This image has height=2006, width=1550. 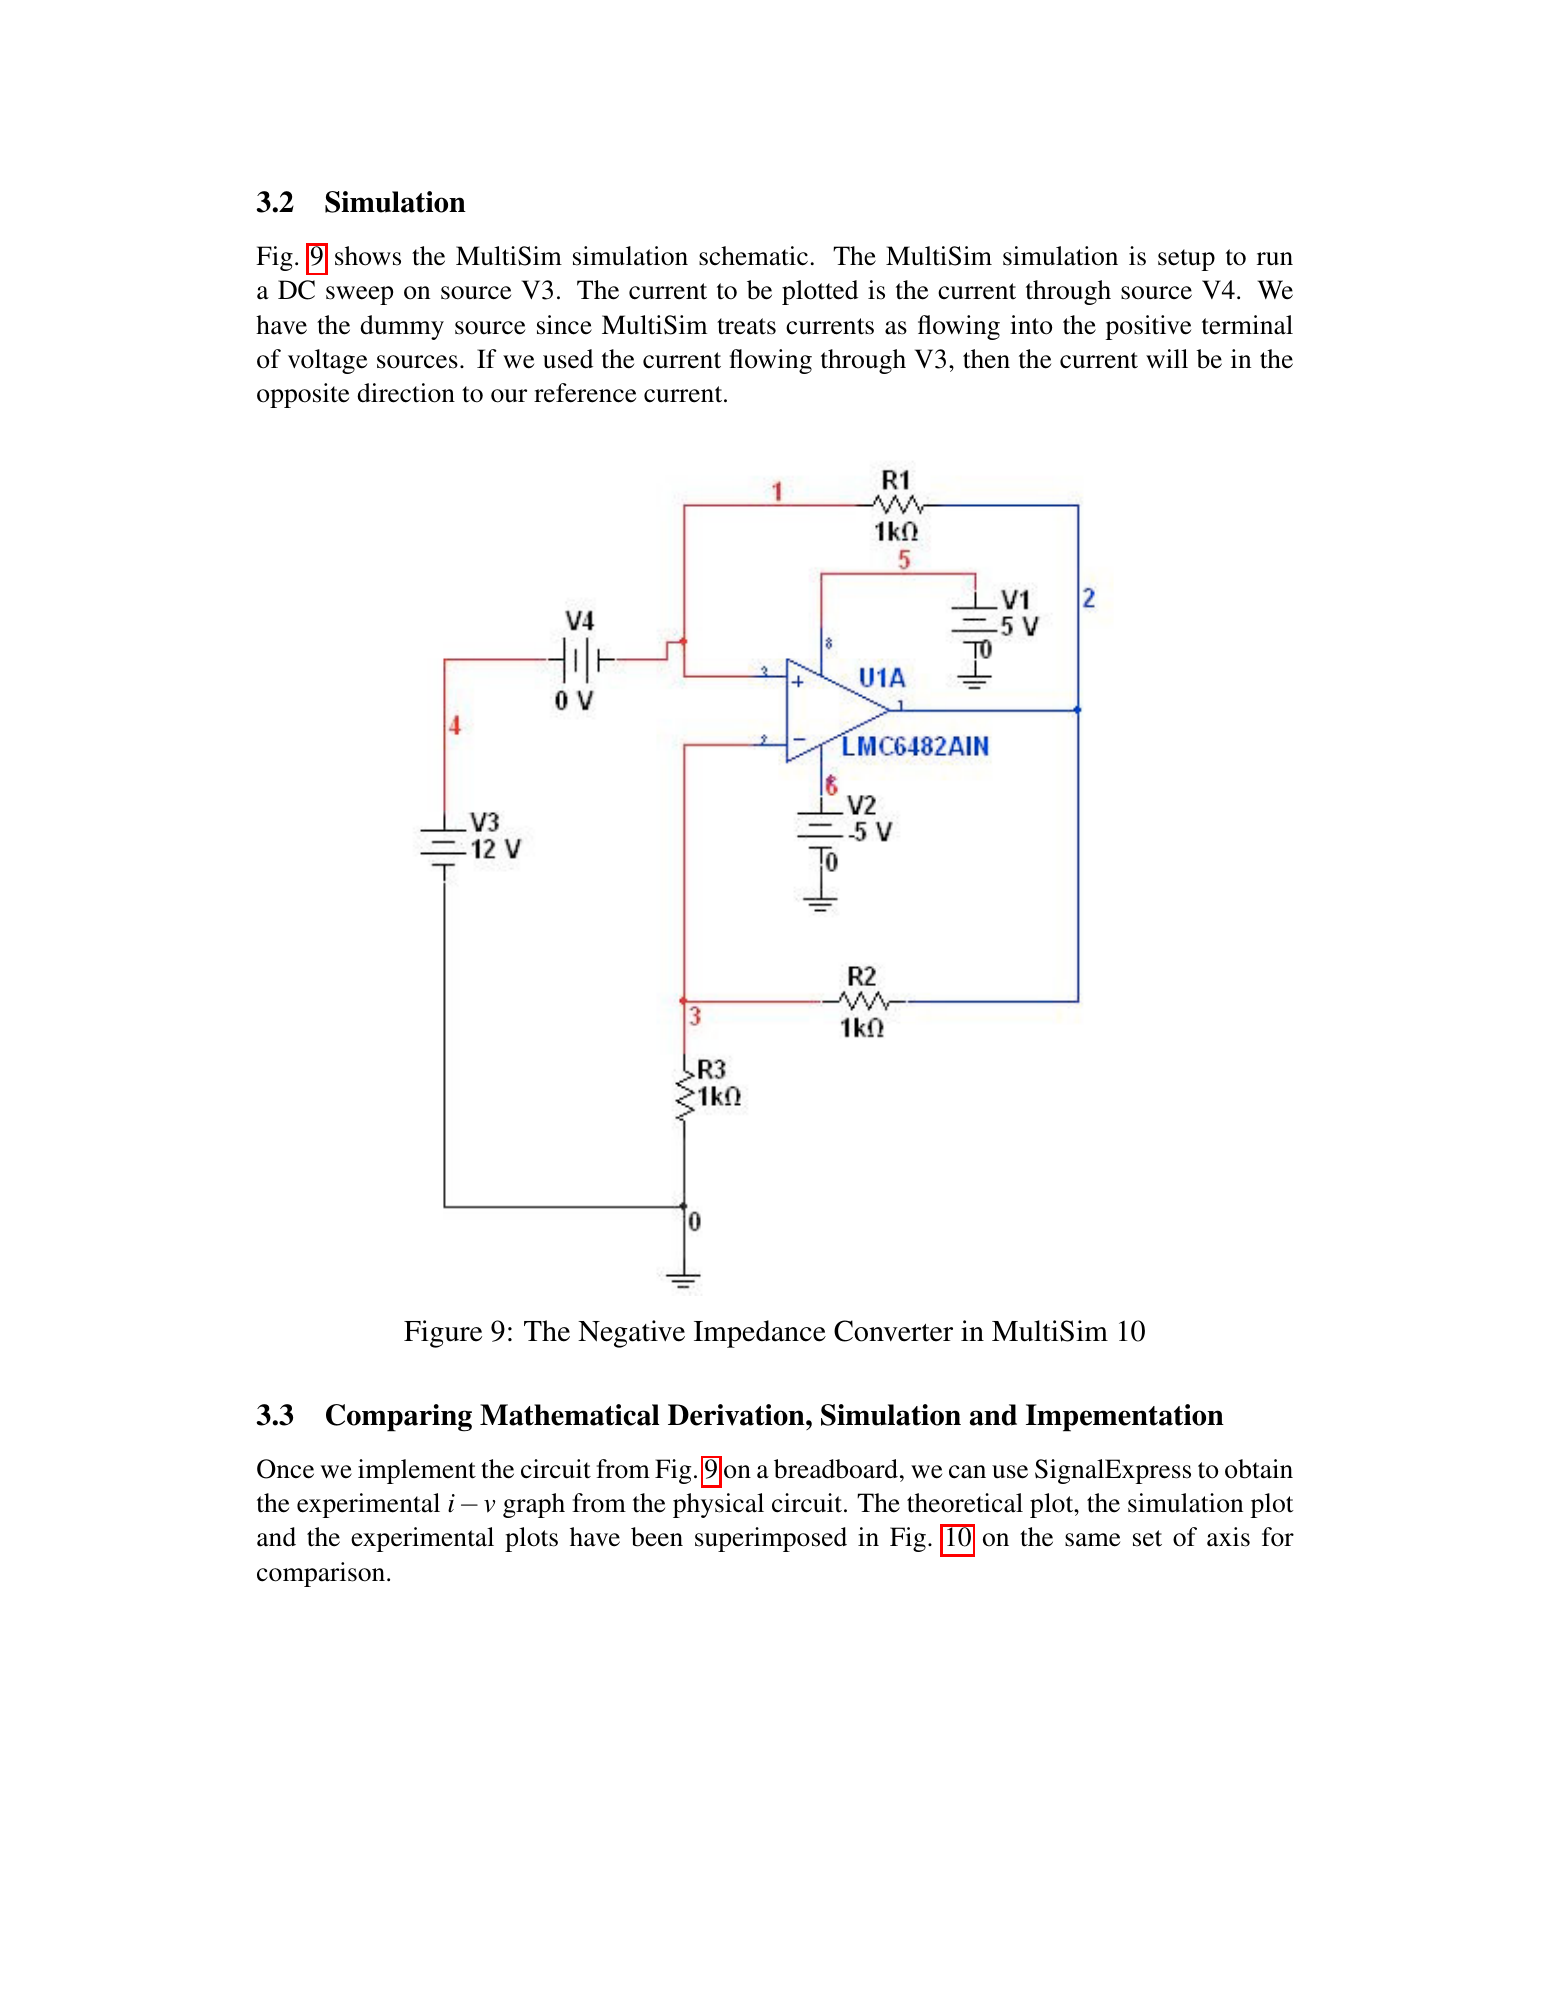 I want to click on sweep, so click(x=359, y=295).
